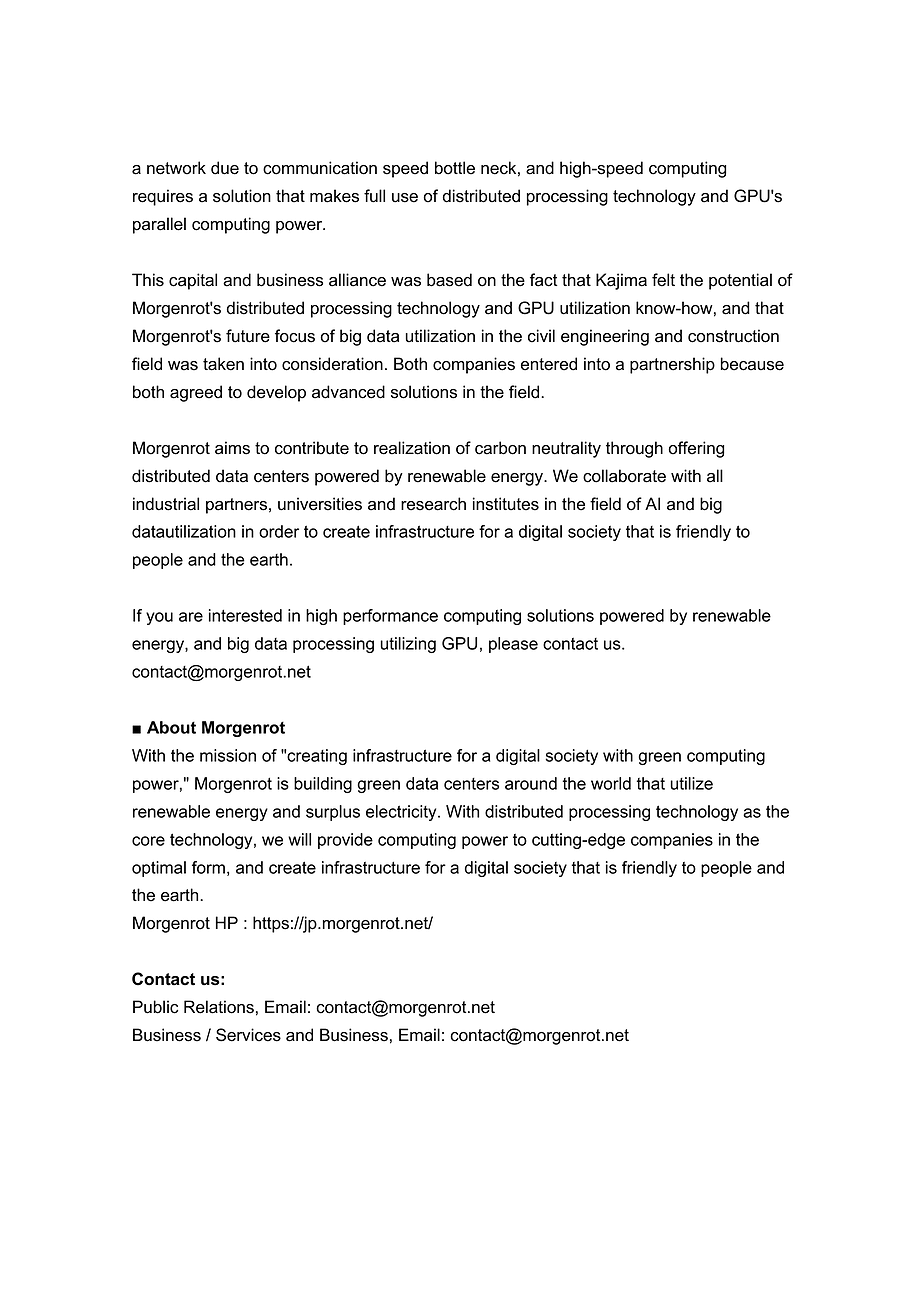  Describe the element at coordinates (408, 645) in the screenshot. I see `utilizing` at that location.
